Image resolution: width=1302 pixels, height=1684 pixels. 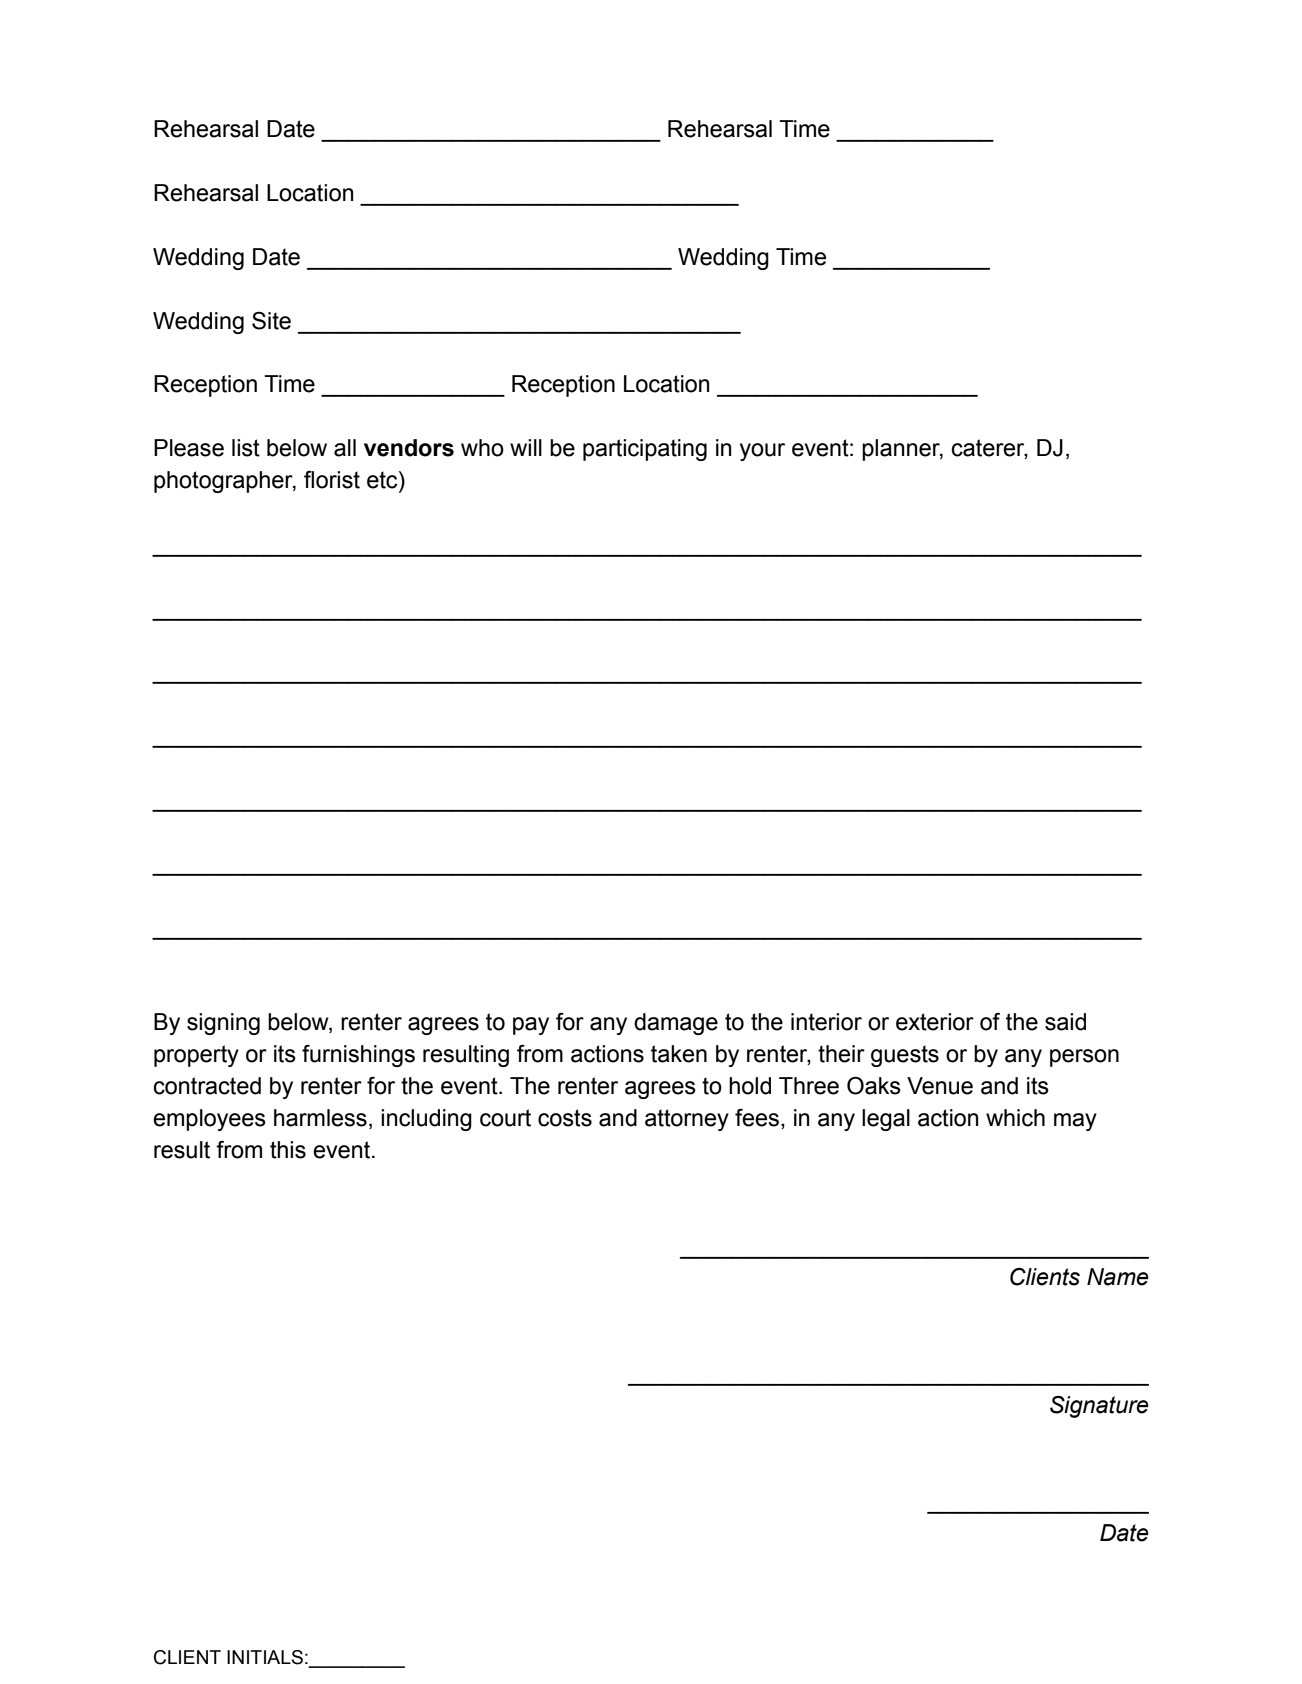 What do you see at coordinates (1065, 1022) in the screenshot?
I see `said` at bounding box center [1065, 1022].
